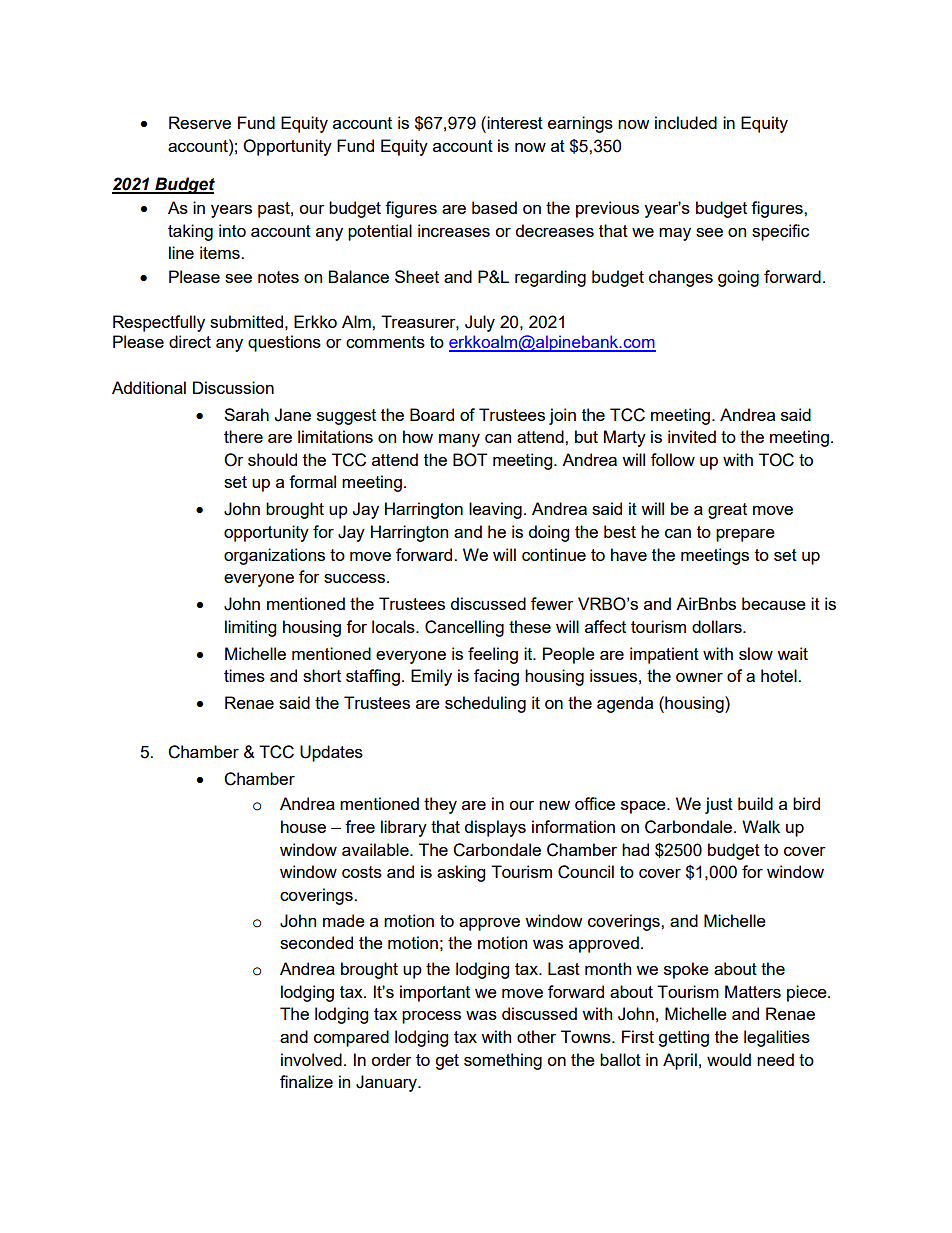 The image size is (952, 1233). What do you see at coordinates (243, 436) in the screenshot?
I see `there` at bounding box center [243, 436].
